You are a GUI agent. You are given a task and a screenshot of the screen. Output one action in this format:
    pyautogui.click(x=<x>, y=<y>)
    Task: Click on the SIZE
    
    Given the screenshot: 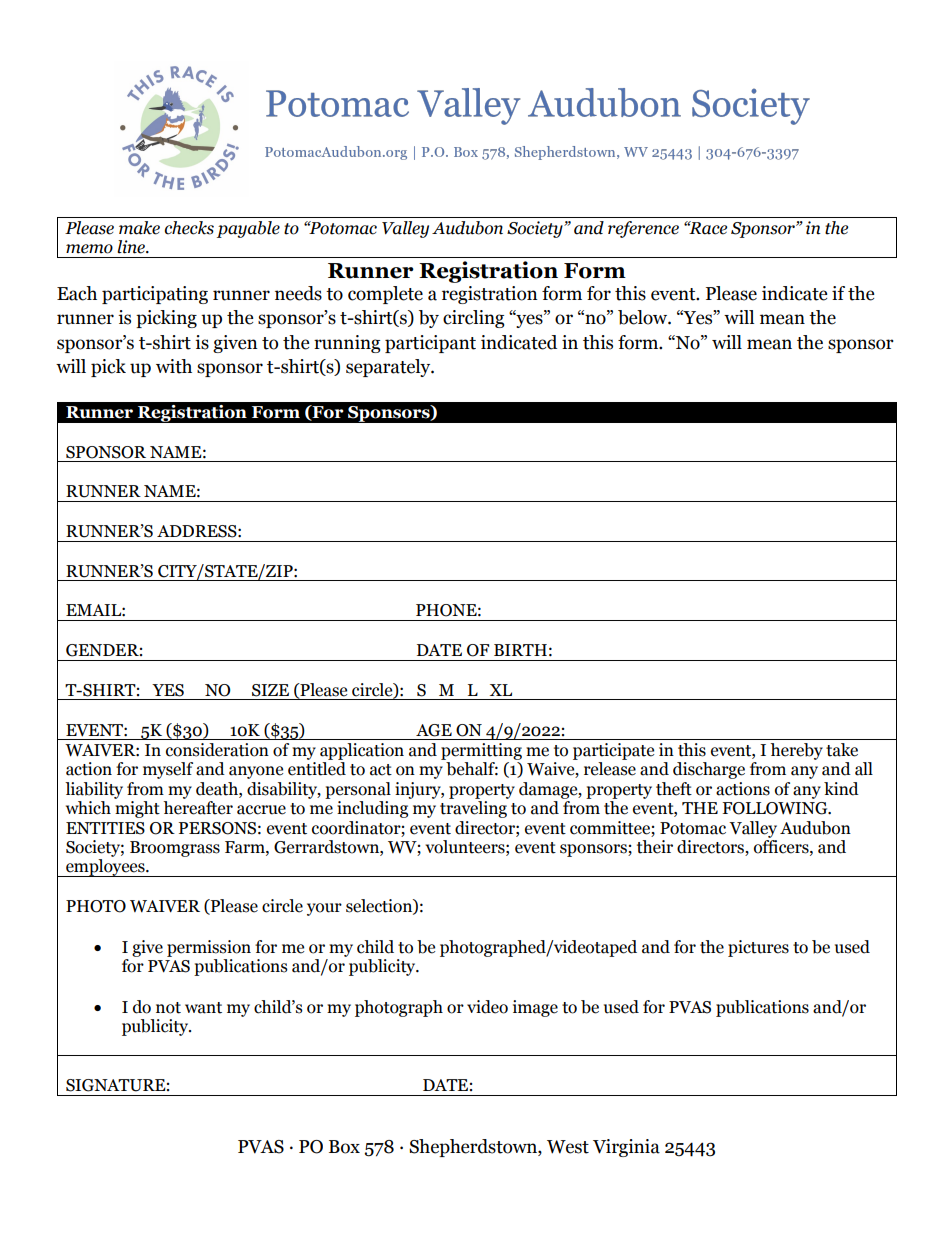 What is the action you would take?
    pyautogui.click(x=270, y=690)
